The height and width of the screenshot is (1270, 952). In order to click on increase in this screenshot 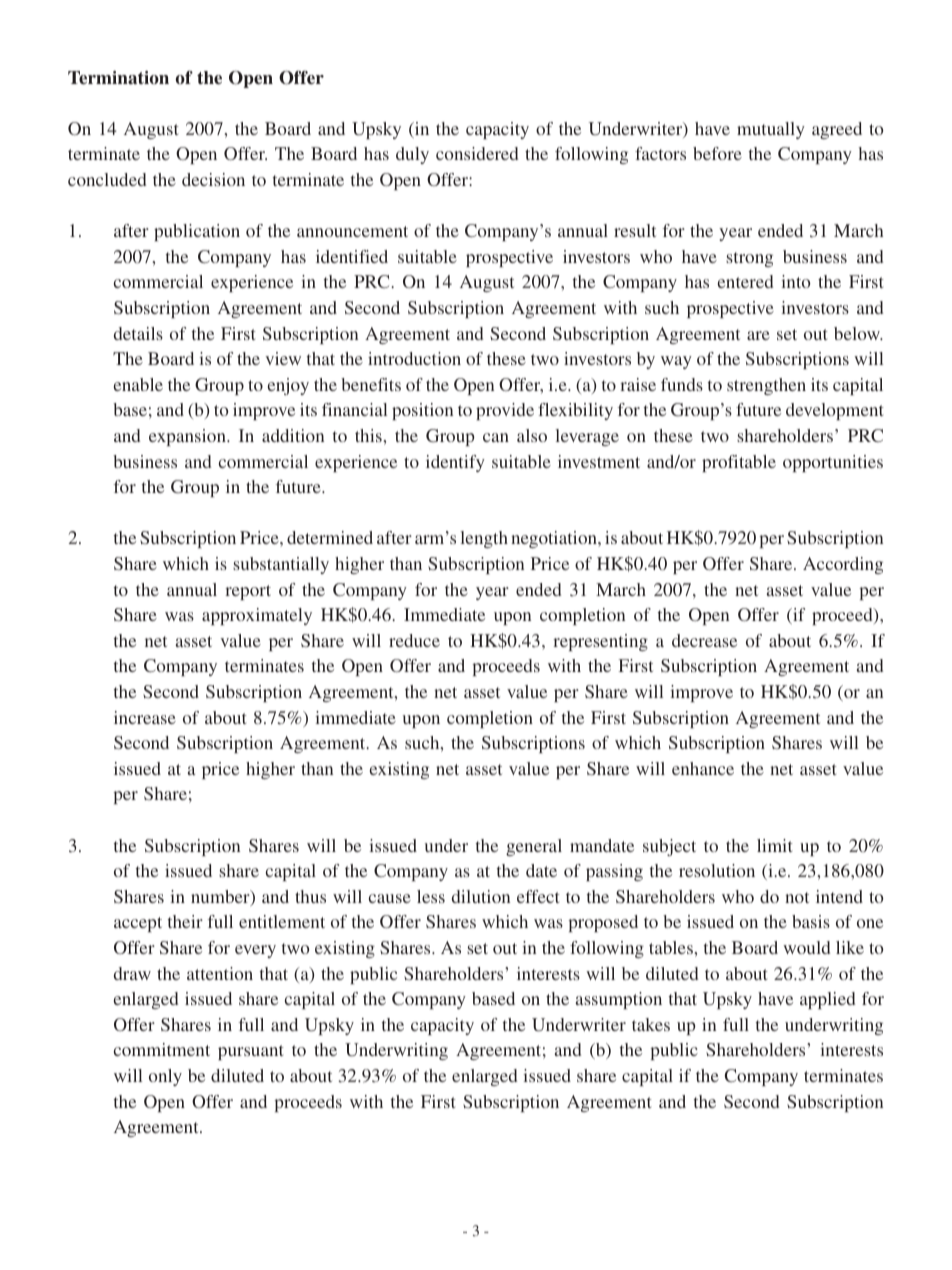, I will do `click(145, 717)`.
